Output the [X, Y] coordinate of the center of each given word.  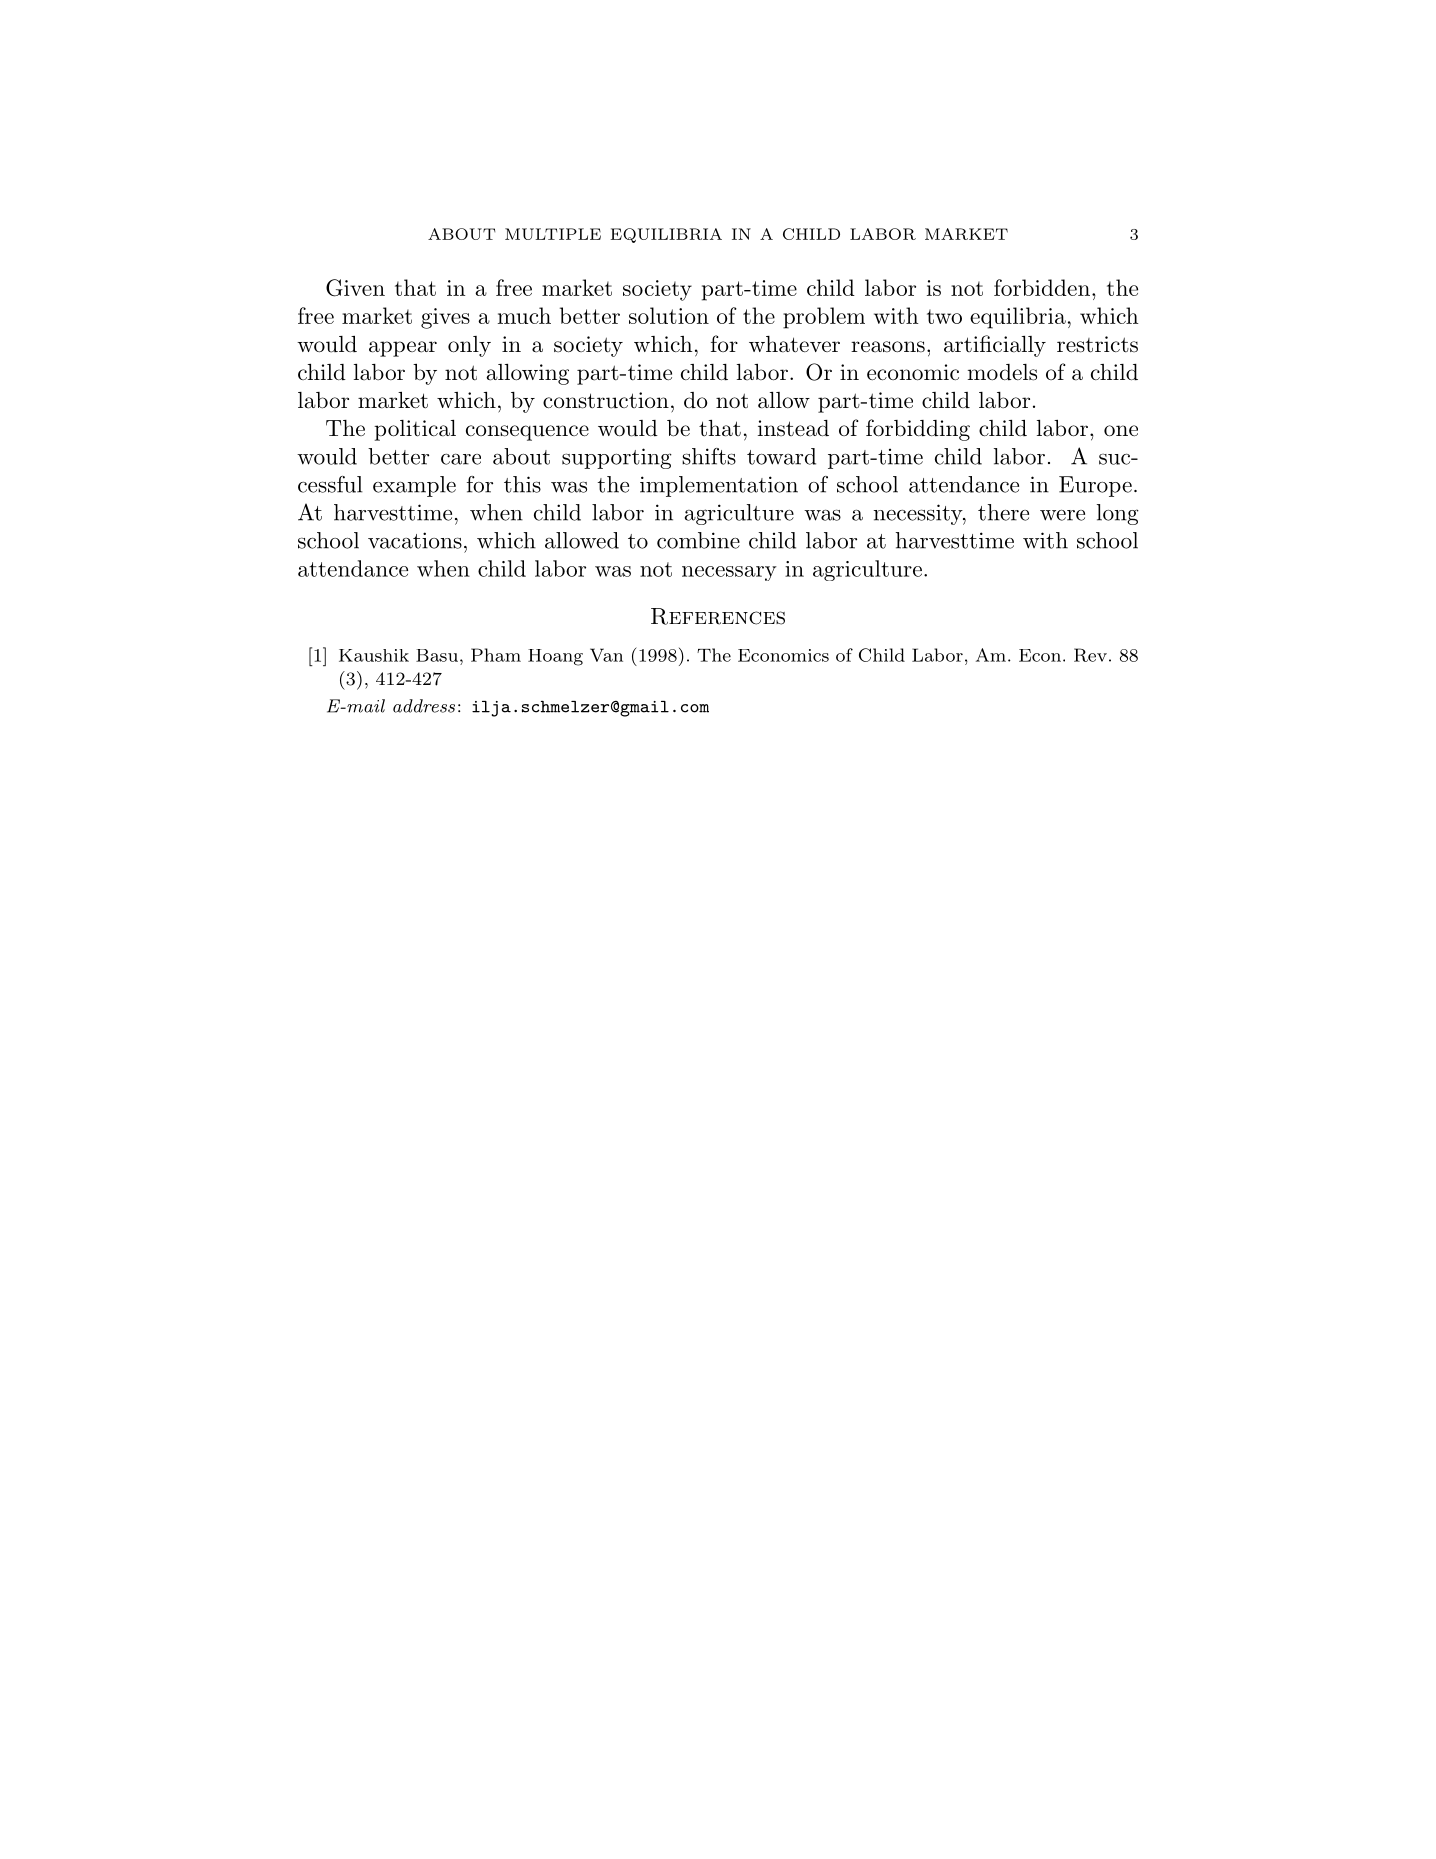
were [1062, 515]
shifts [709, 456]
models [1002, 372]
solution [669, 315]
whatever [794, 344]
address [424, 706]
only [469, 346]
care [461, 459]
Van [606, 655]
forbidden [1042, 287]
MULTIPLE [553, 234]
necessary [729, 573]
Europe [1095, 486]
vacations [415, 540]
